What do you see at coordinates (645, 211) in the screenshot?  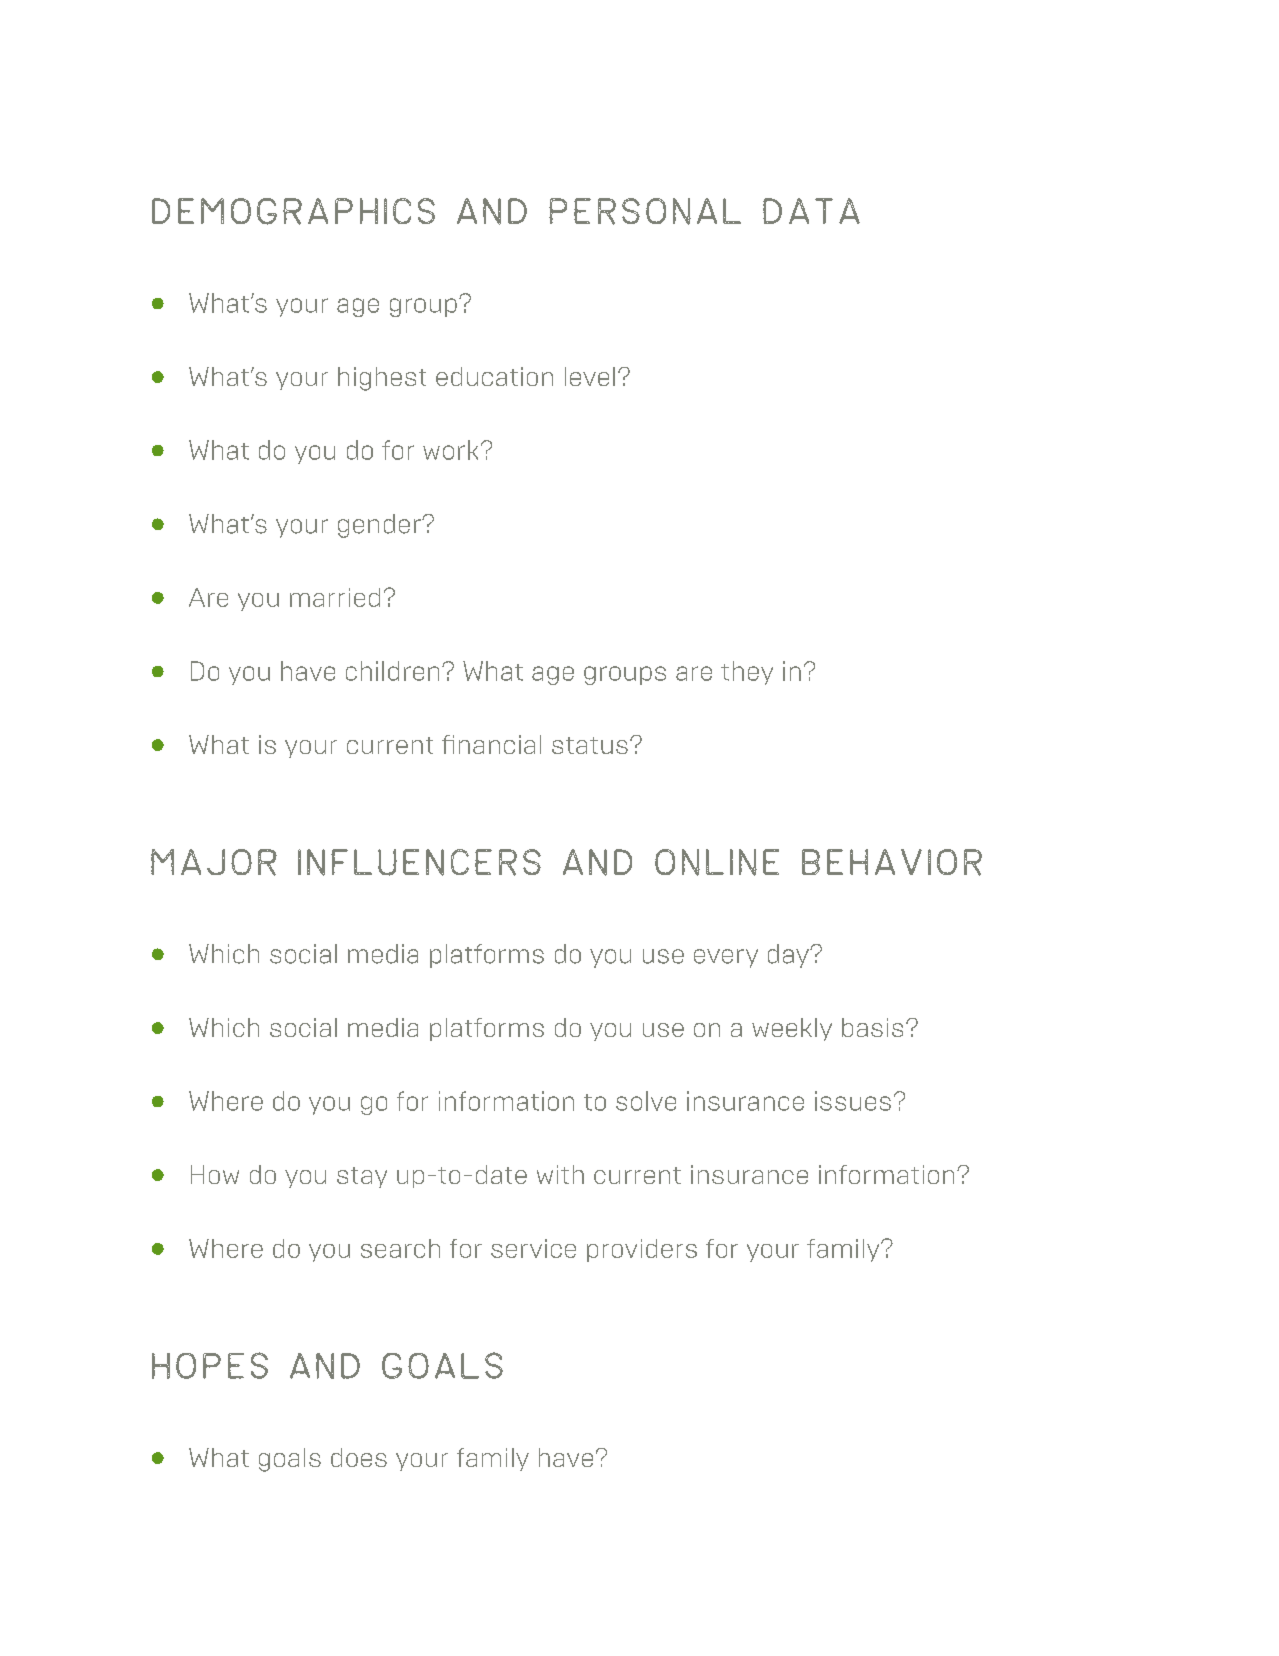 I see `personal` at bounding box center [645, 211].
